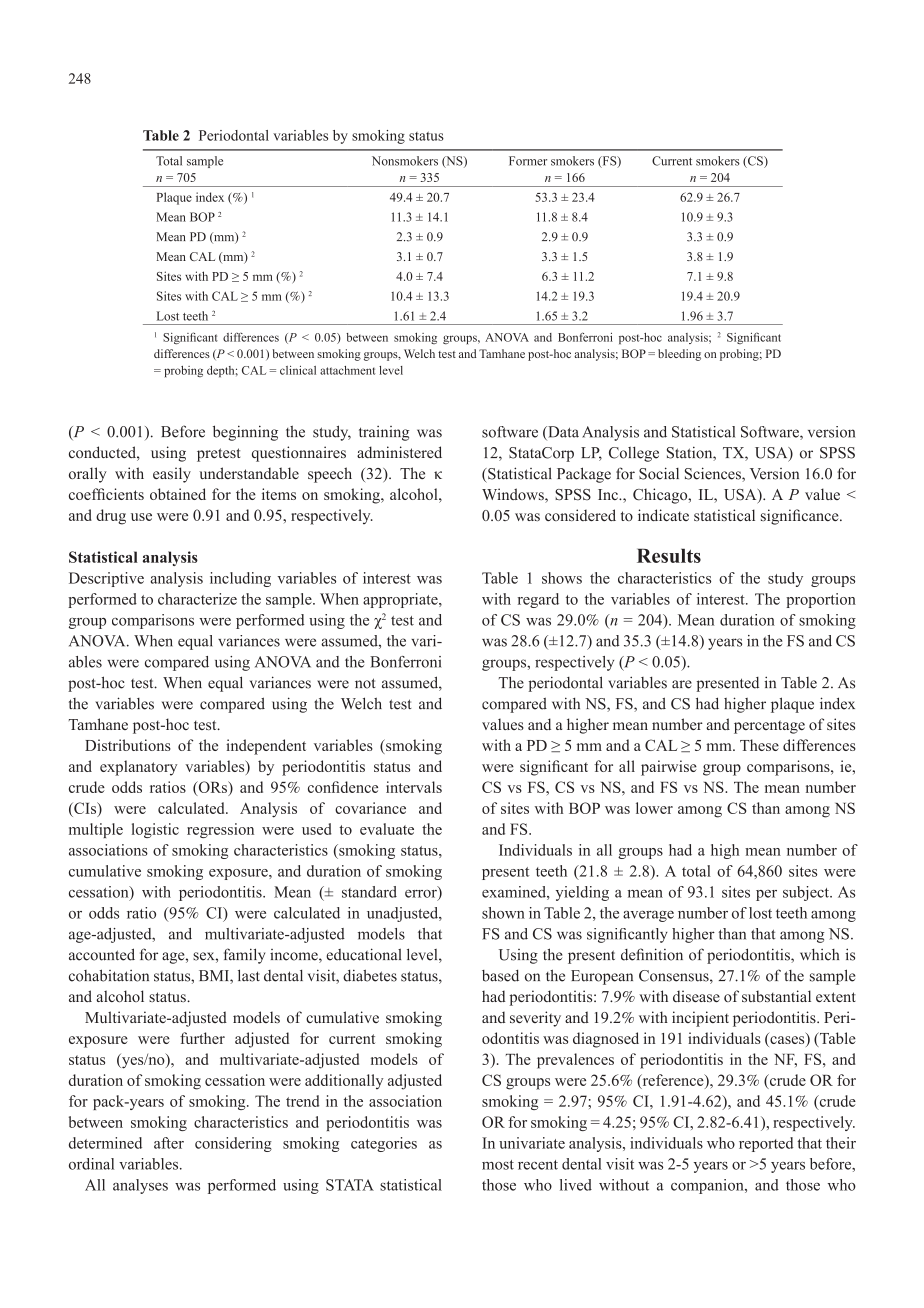 The width and height of the screenshot is (924, 1308). Describe the element at coordinates (169, 1143) in the screenshot. I see `after` at that location.
